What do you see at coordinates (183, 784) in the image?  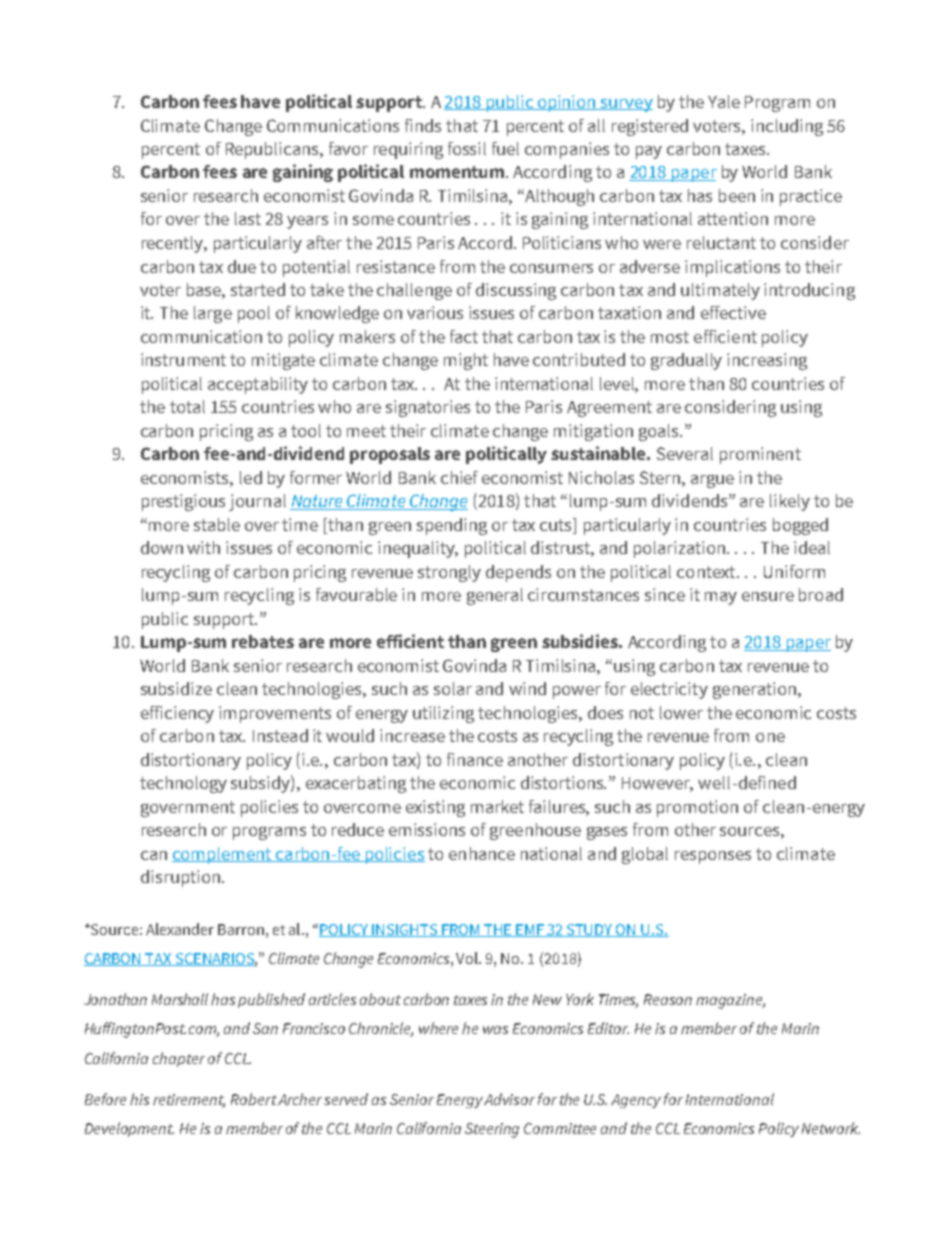 I see `technology` at bounding box center [183, 784].
